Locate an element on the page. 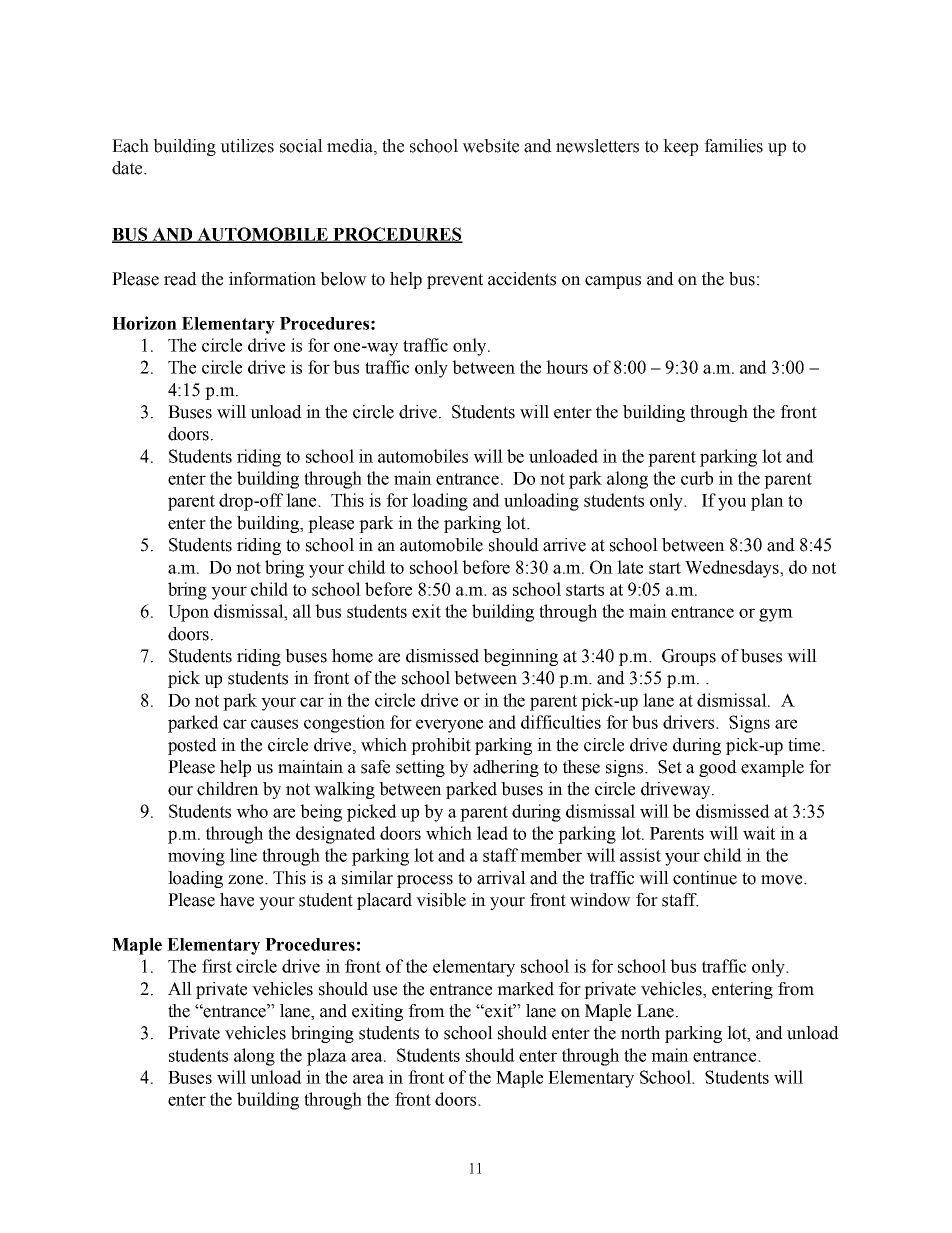 This document has height=1233, width=952. website is located at coordinates (490, 146).
